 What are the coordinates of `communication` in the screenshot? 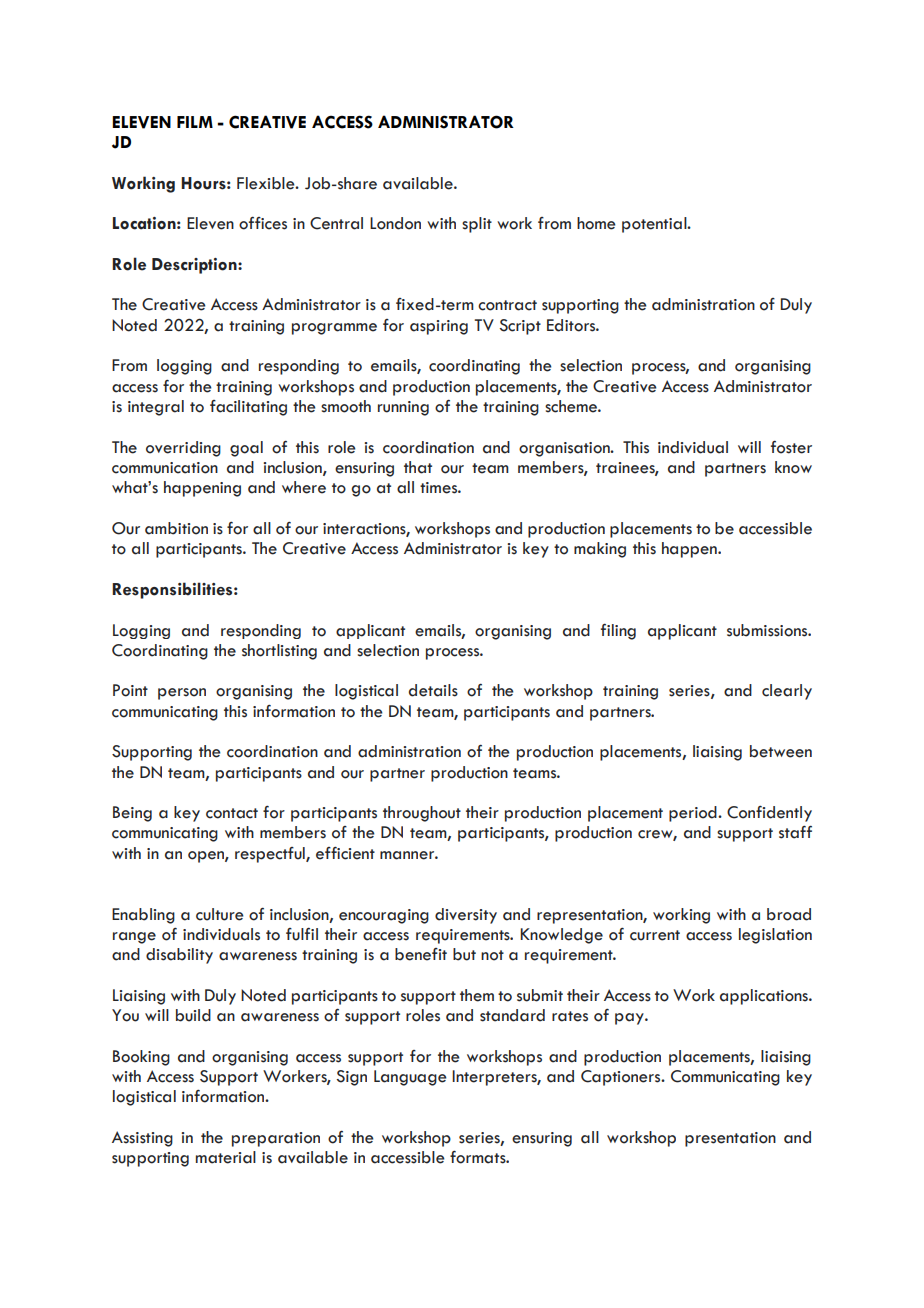 It's located at (165, 468).
